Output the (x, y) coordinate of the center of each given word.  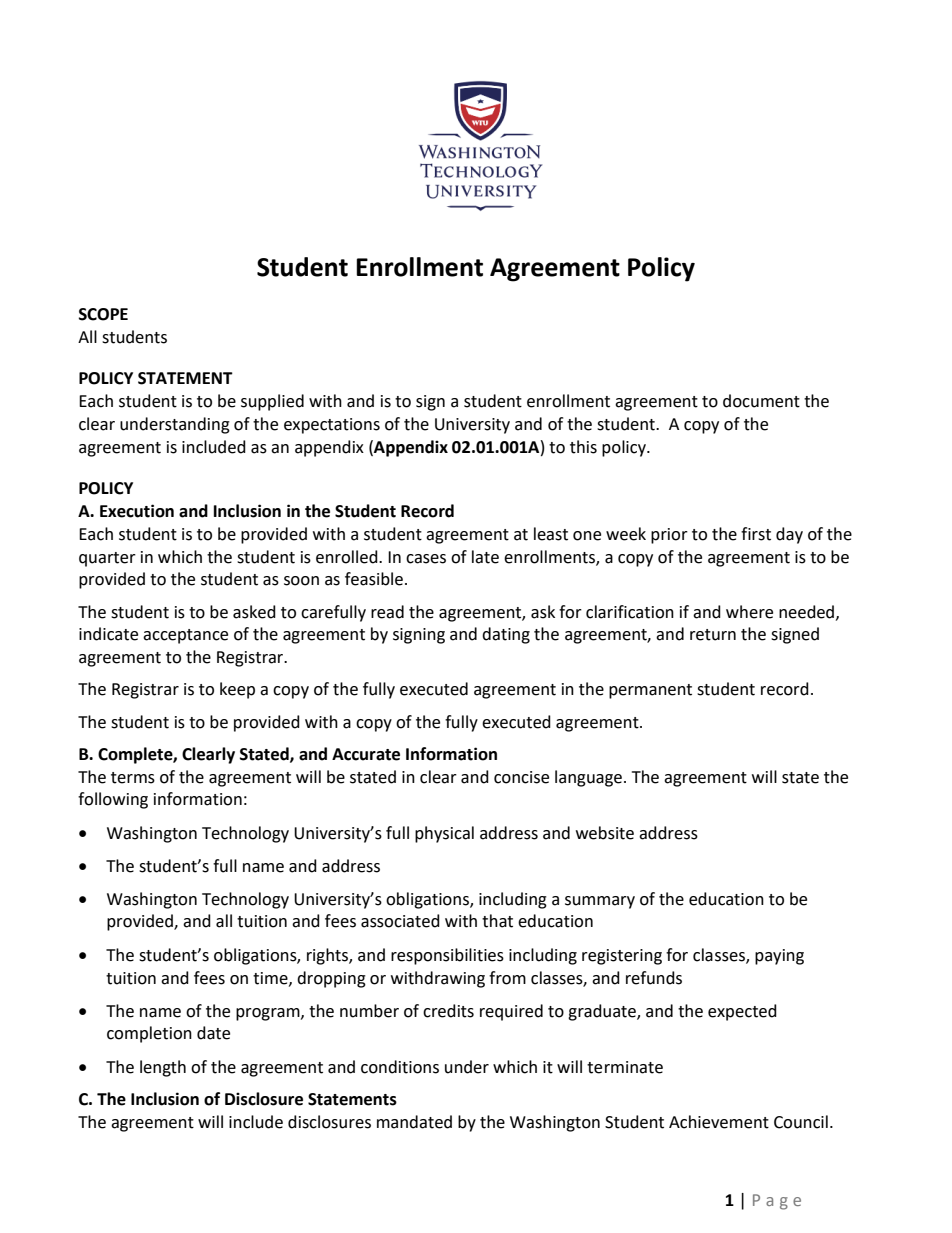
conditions (400, 1067)
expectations (332, 426)
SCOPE (103, 314)
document (761, 401)
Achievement (719, 1122)
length (163, 1068)
